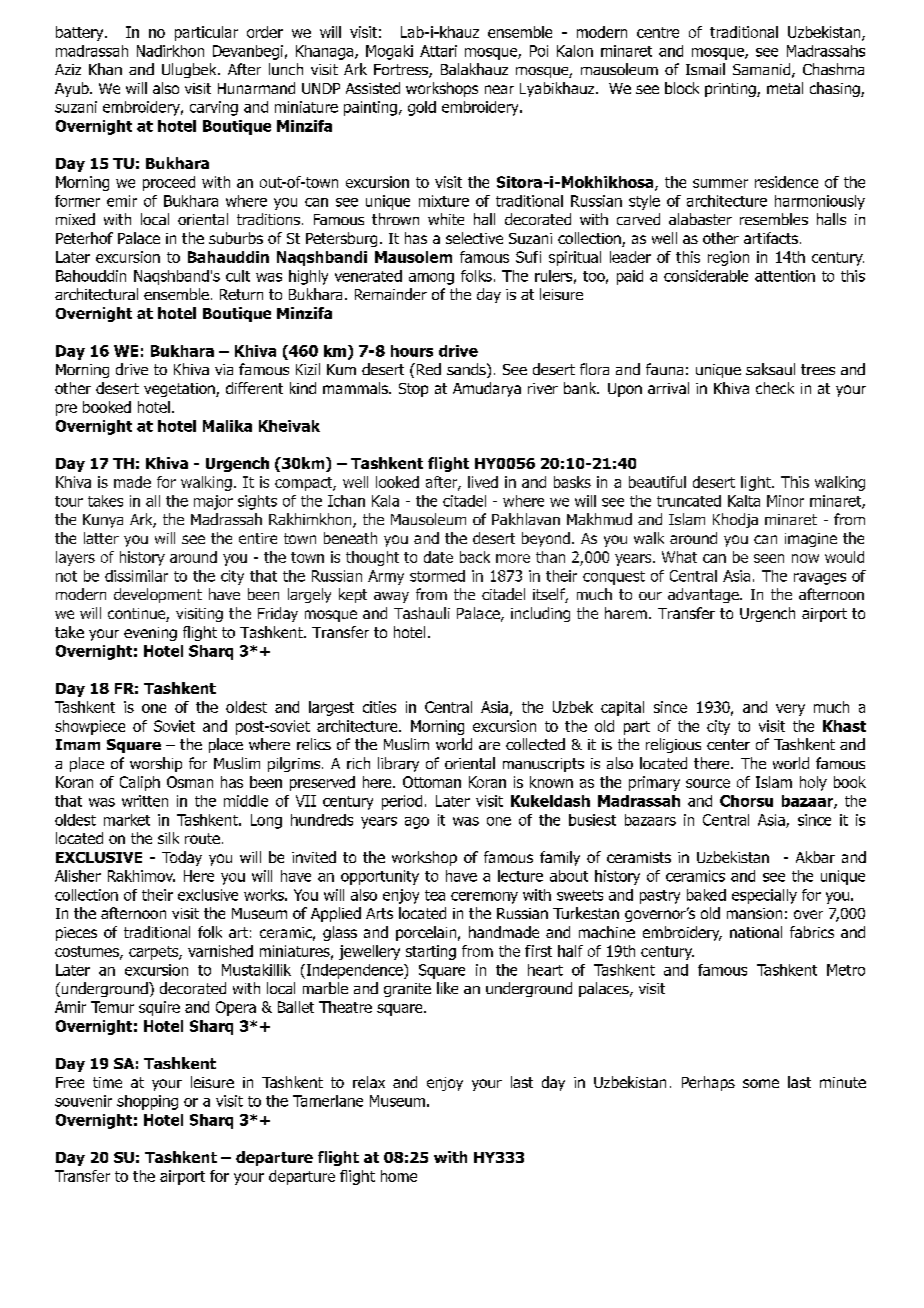  What do you see at coordinates (499, 89) in the document?
I see `near` at bounding box center [499, 89].
